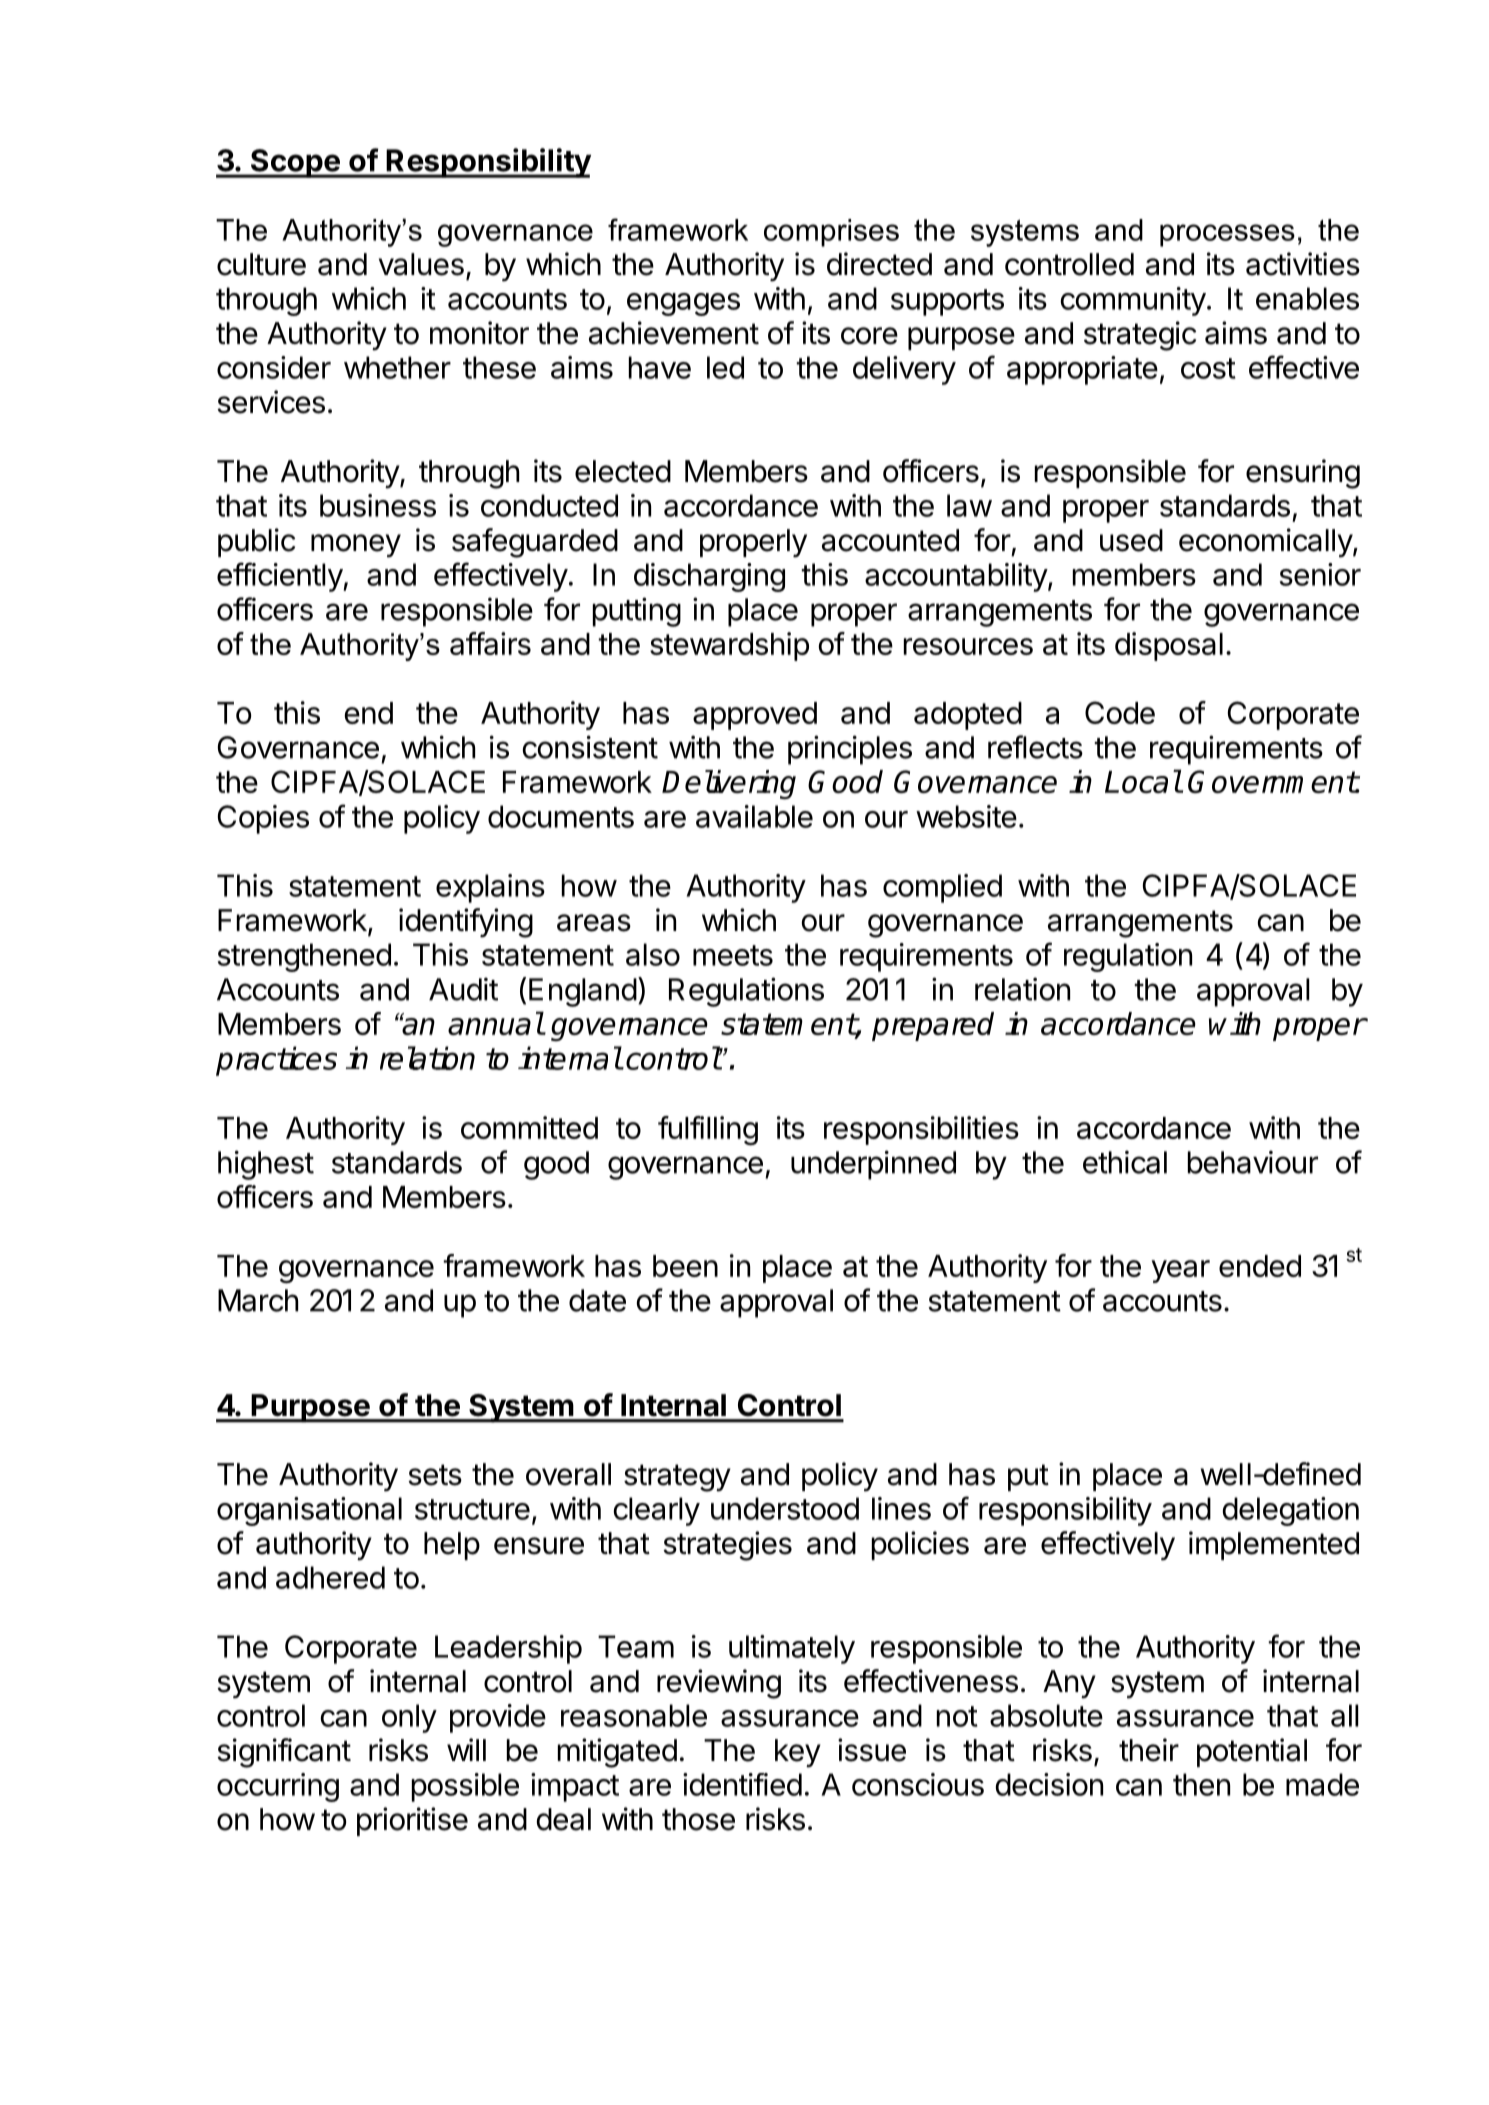 Image resolution: width=1489 pixels, height=2105 pixels. What do you see at coordinates (412, 1821) in the document?
I see `prioritise` at bounding box center [412, 1821].
